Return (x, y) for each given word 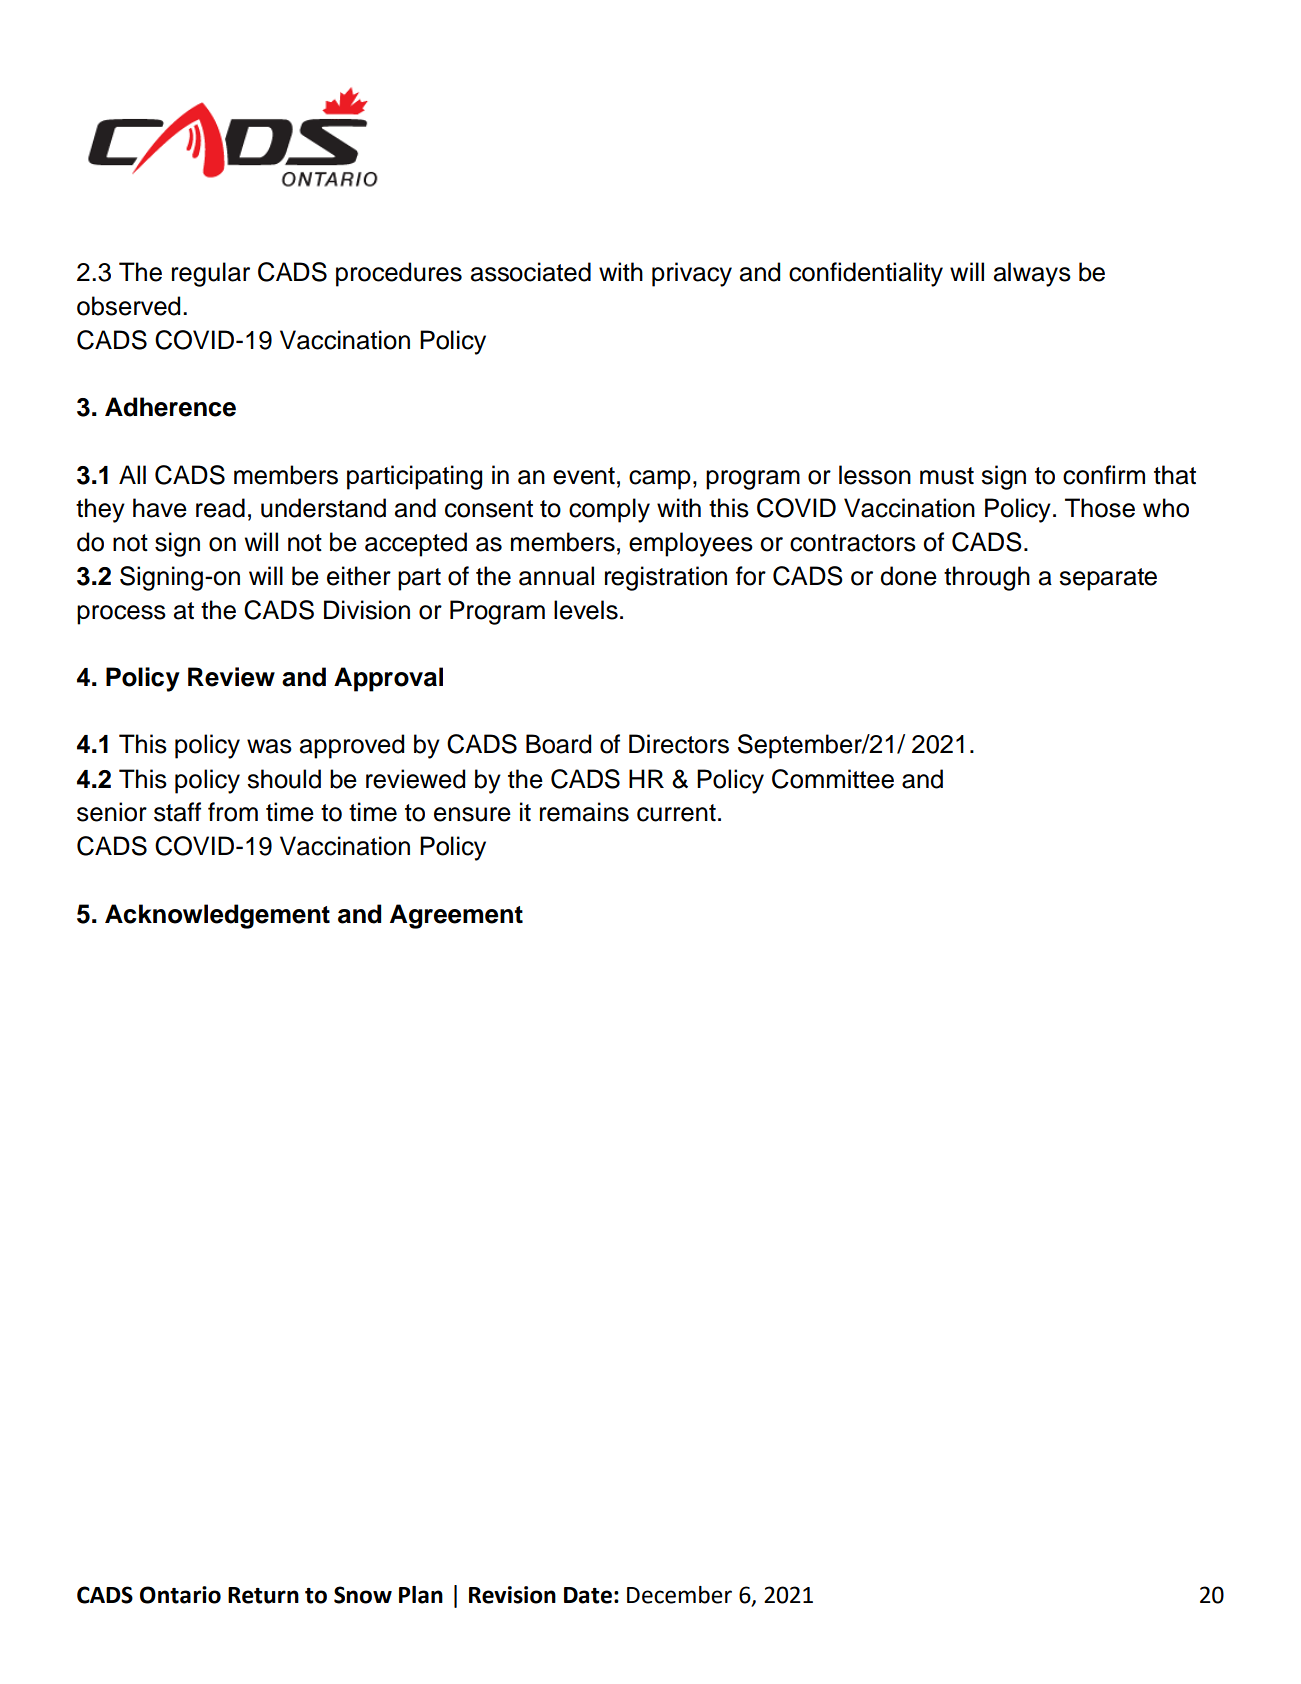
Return (263, 1595)
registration (666, 578)
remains (584, 812)
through (987, 578)
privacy (692, 274)
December (679, 1595)
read (220, 508)
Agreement (456, 916)
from (233, 812)
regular (211, 274)
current (676, 813)
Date (588, 1595)
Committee (833, 779)
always (1032, 274)
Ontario (180, 1595)
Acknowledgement (217, 916)
